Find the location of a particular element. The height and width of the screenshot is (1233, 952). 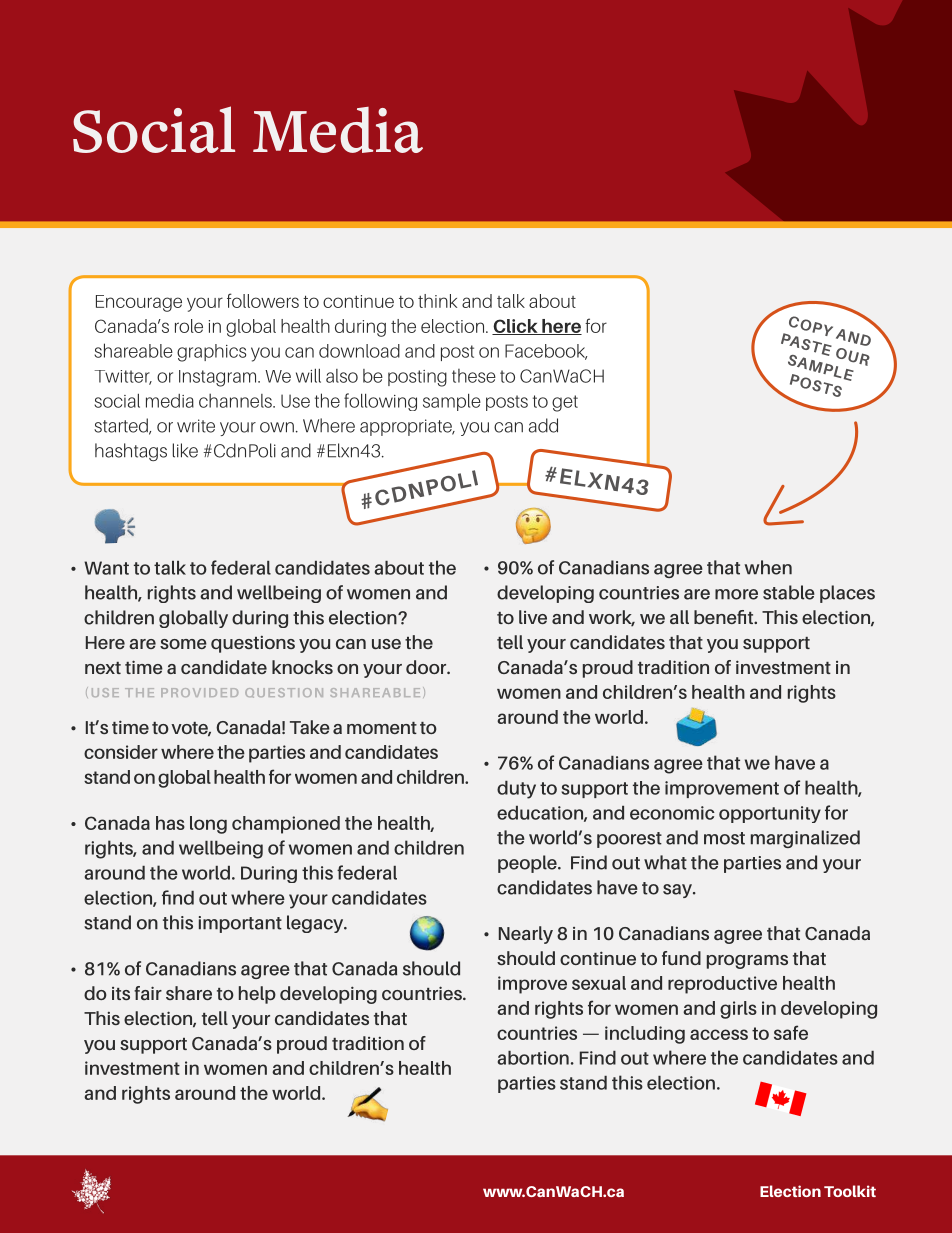

important is located at coordinates (240, 924).
